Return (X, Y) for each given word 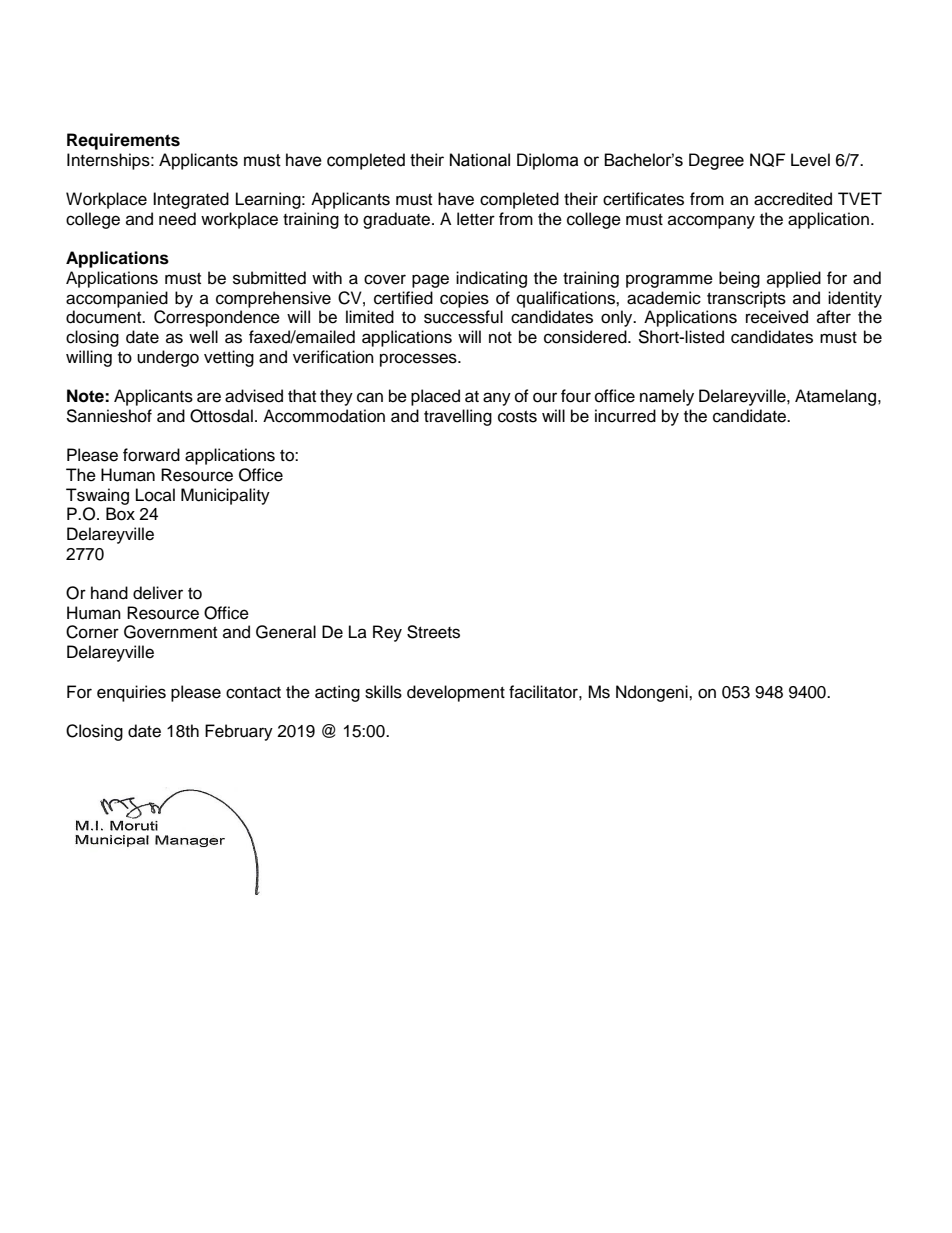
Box (120, 514)
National (480, 160)
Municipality (225, 496)
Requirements (123, 141)
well (203, 337)
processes (419, 360)
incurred (625, 416)
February (239, 732)
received (777, 317)
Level (810, 160)
